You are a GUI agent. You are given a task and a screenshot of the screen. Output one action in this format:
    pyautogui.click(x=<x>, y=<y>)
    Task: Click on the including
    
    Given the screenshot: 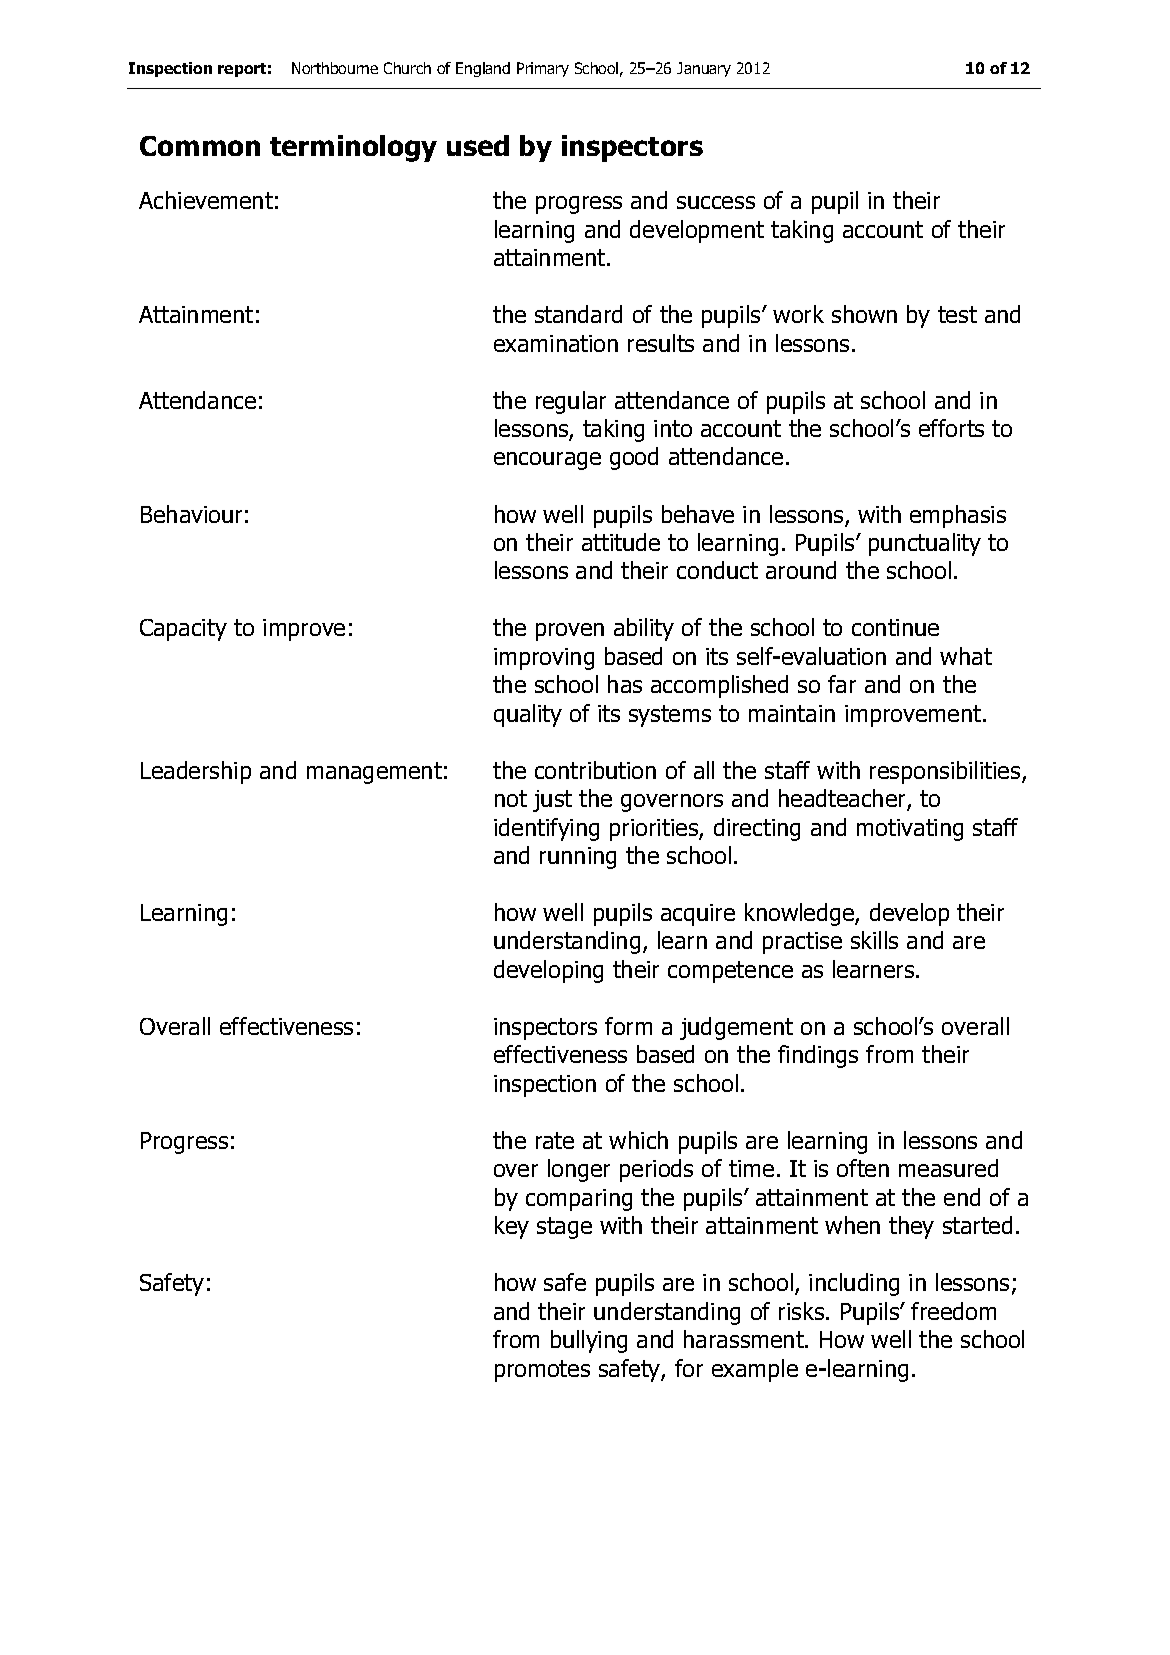 What is the action you would take?
    pyautogui.click(x=854, y=1284)
